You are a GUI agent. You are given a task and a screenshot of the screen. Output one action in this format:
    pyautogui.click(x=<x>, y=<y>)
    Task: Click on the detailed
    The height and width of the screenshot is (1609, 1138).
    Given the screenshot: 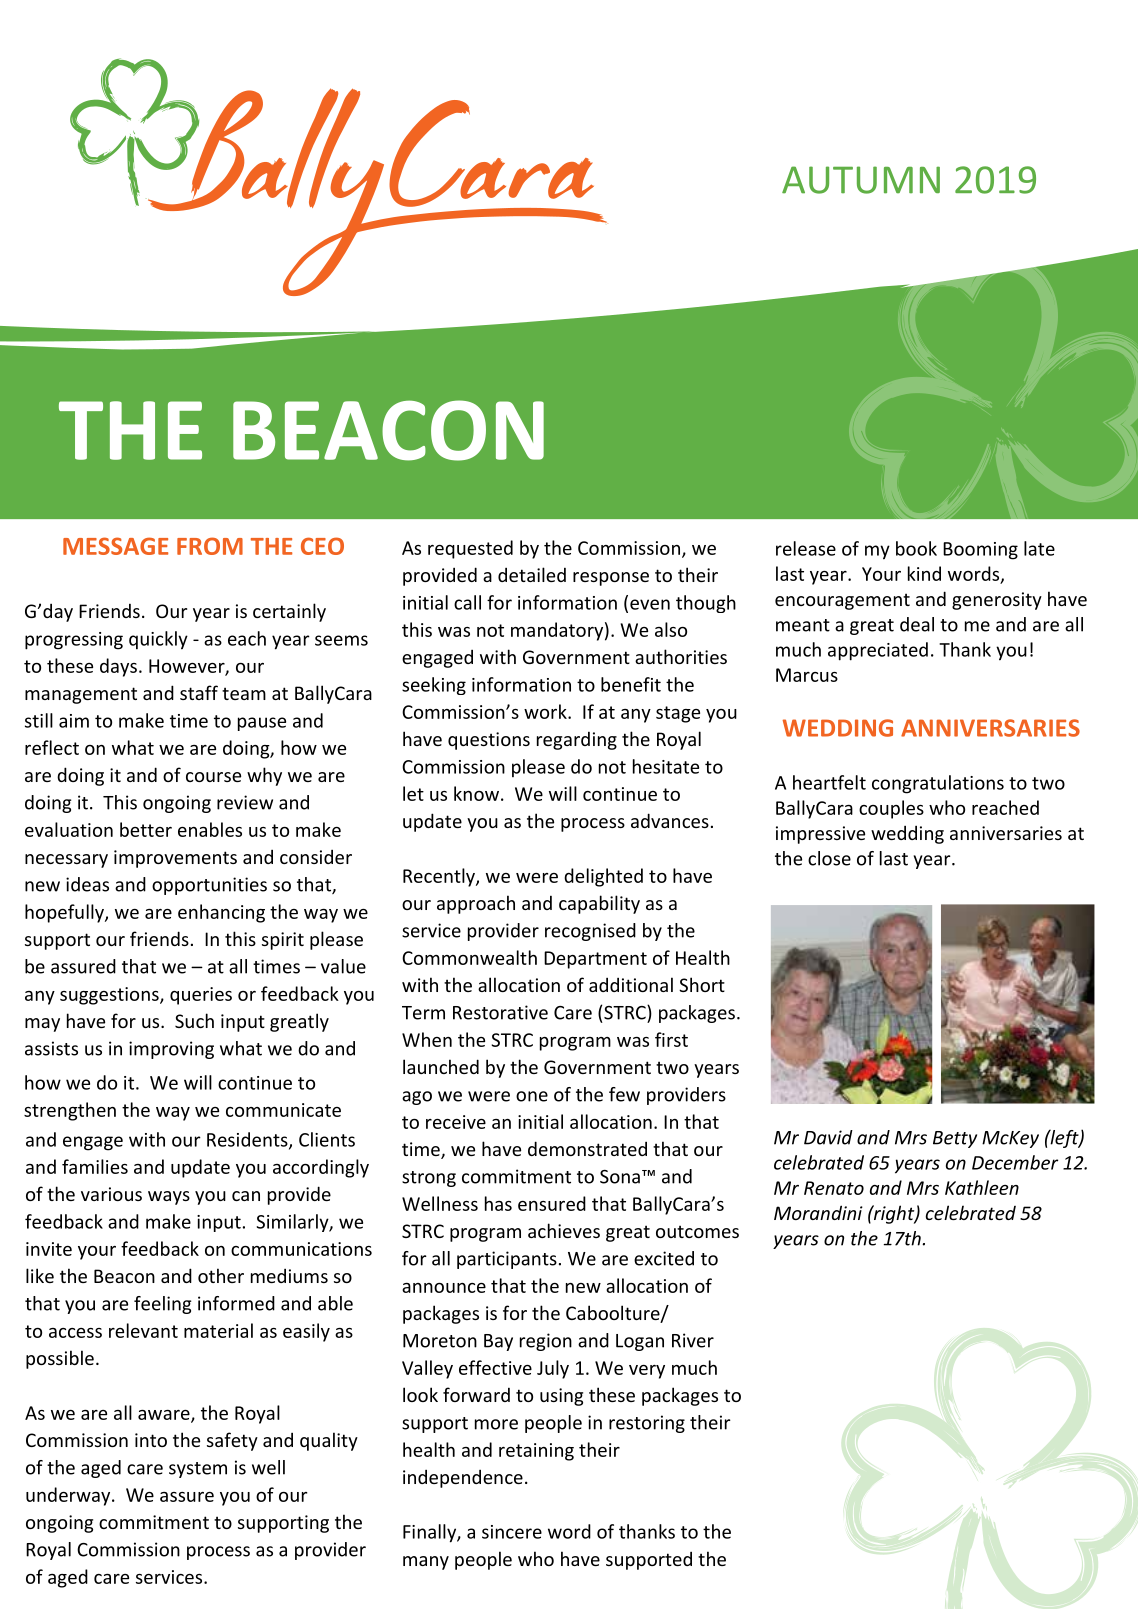 What is the action you would take?
    pyautogui.click(x=532, y=574)
